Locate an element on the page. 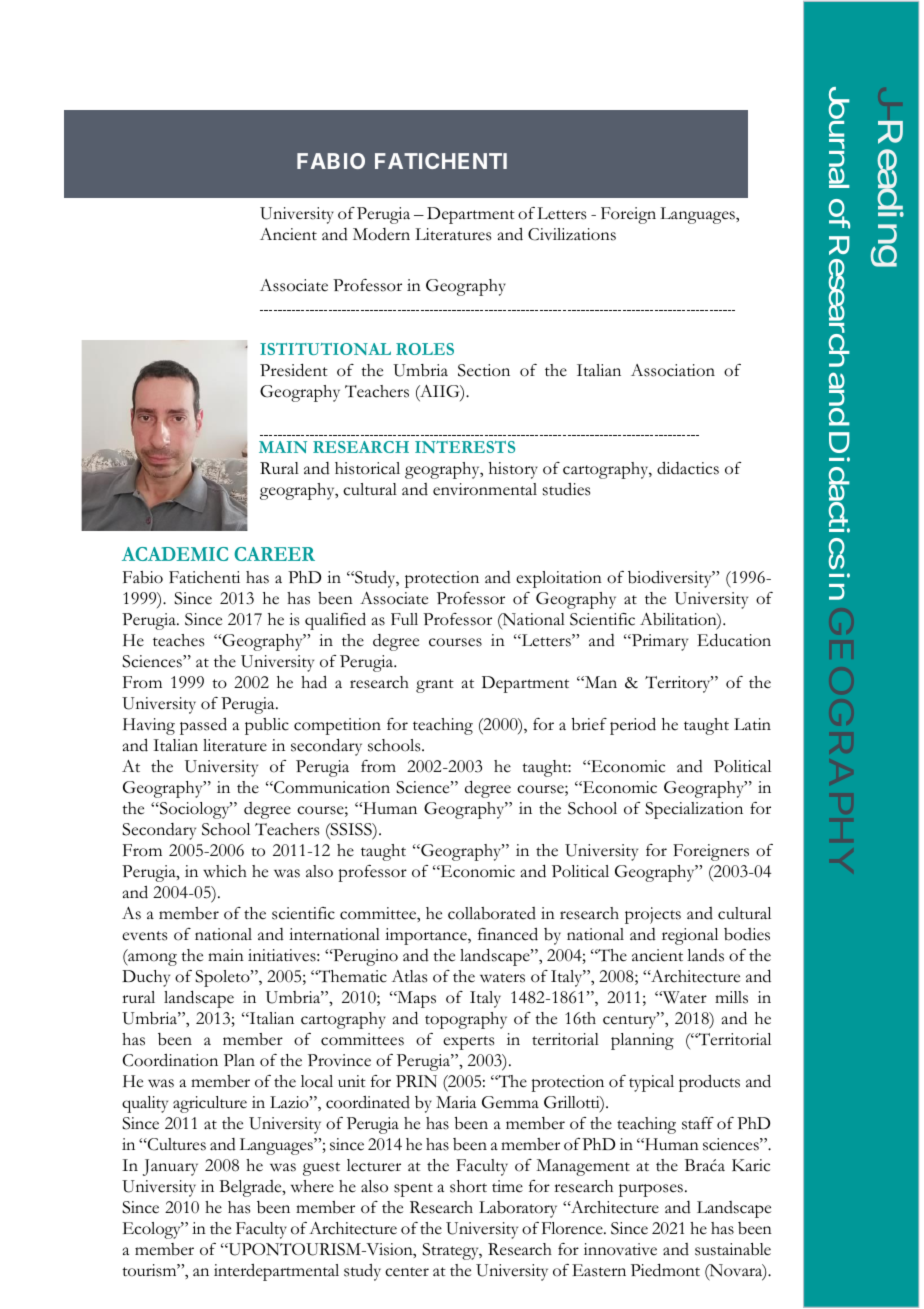 The image size is (924, 1309). January is located at coordinates (170, 1167).
